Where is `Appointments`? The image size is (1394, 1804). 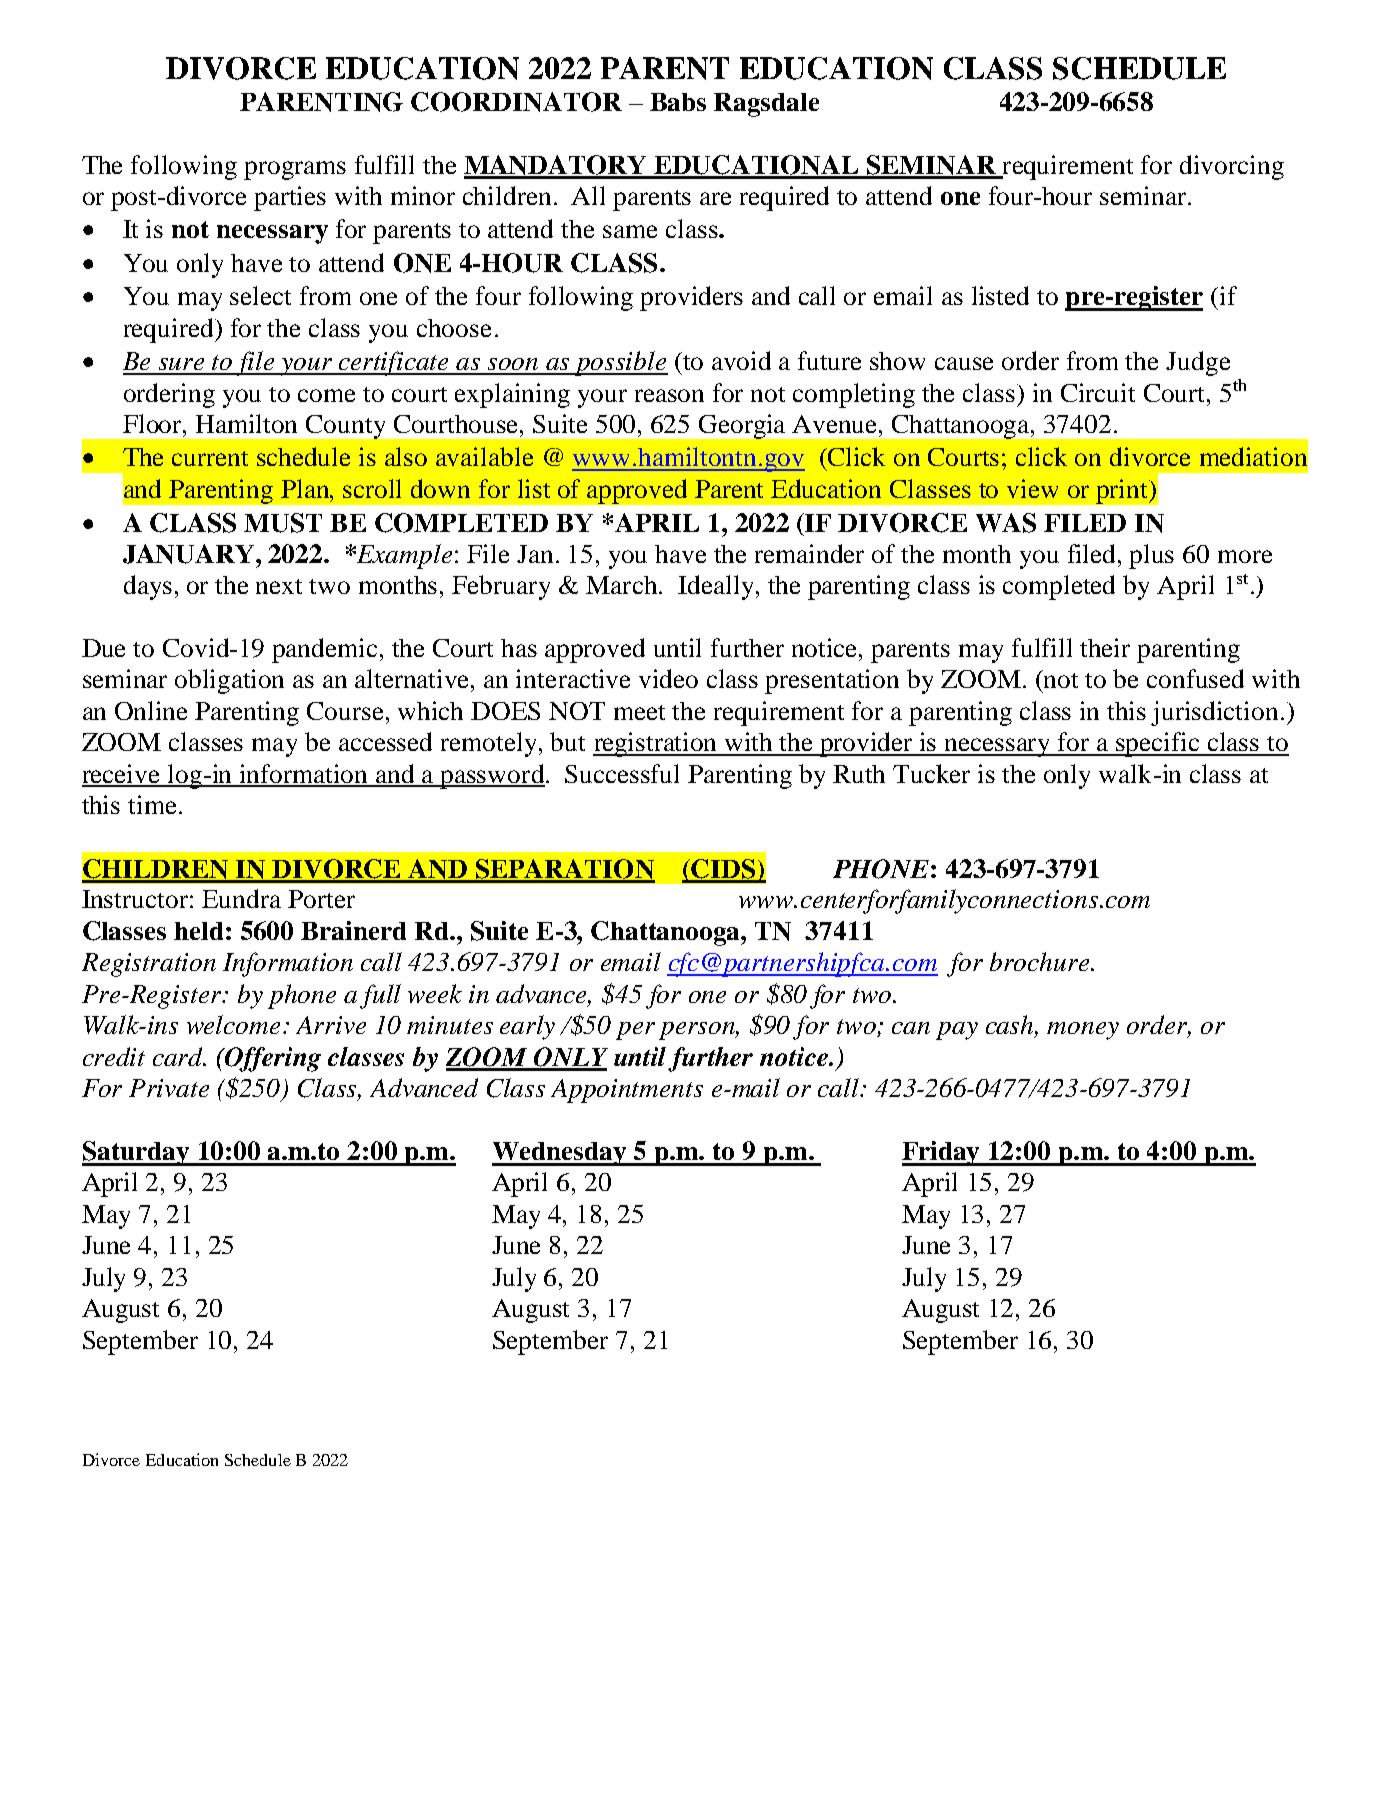
Appointments is located at coordinates (627, 1091).
